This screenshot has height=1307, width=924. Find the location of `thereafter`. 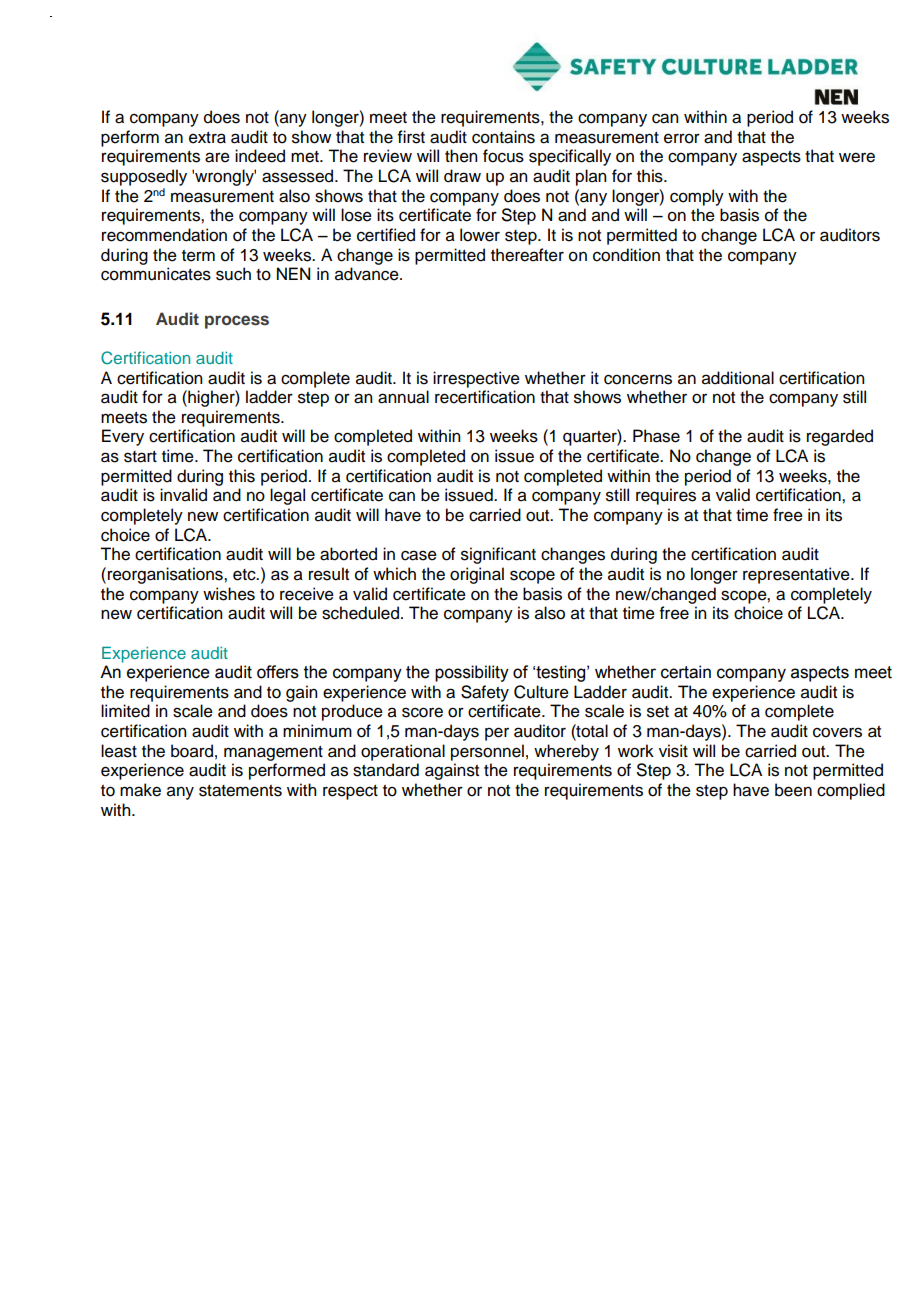

thereafter is located at coordinates (527, 255).
